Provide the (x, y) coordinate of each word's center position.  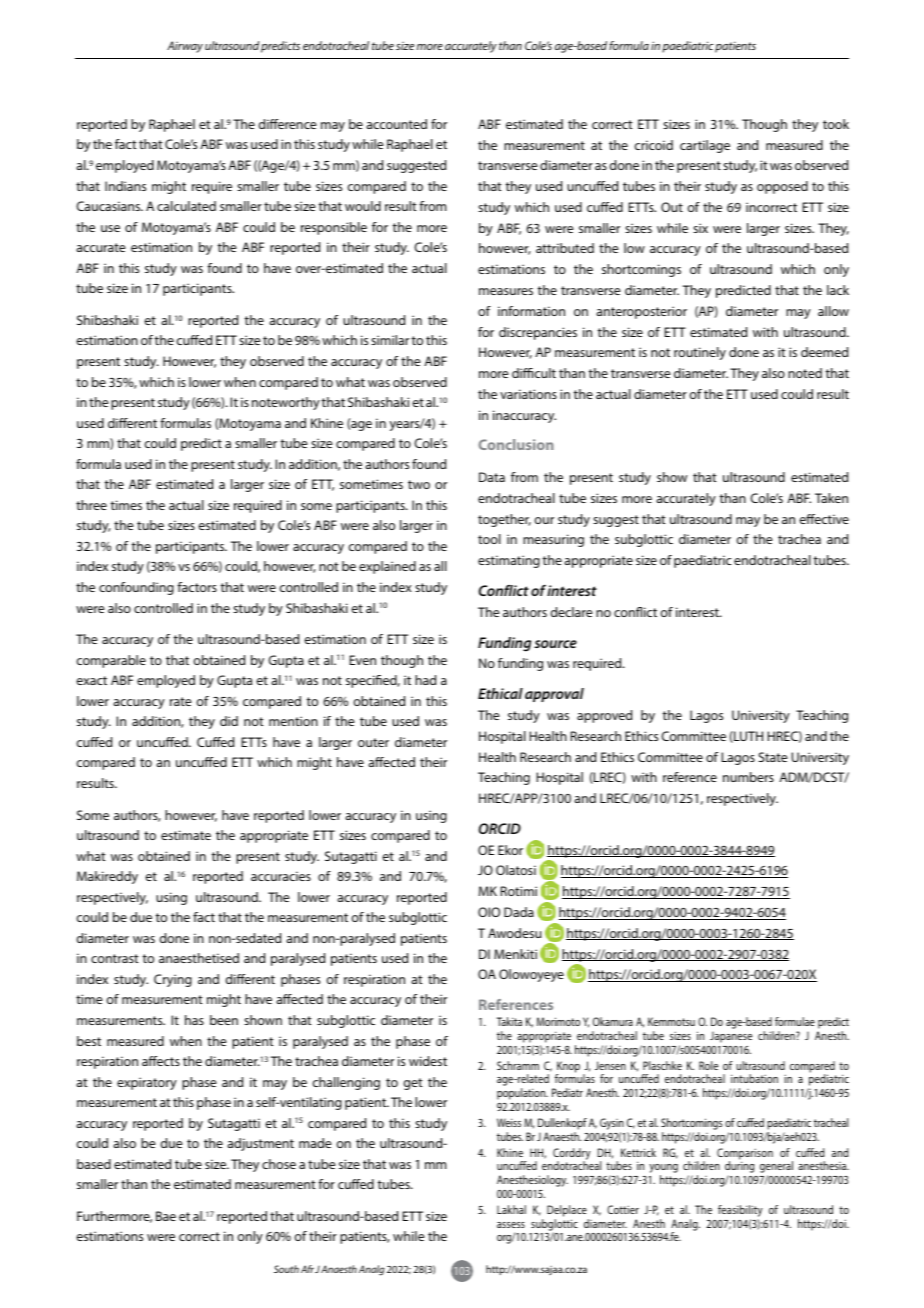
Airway (185, 47)
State (773, 757)
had (425, 680)
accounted (396, 124)
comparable (111, 661)
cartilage (705, 146)
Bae (166, 1216)
